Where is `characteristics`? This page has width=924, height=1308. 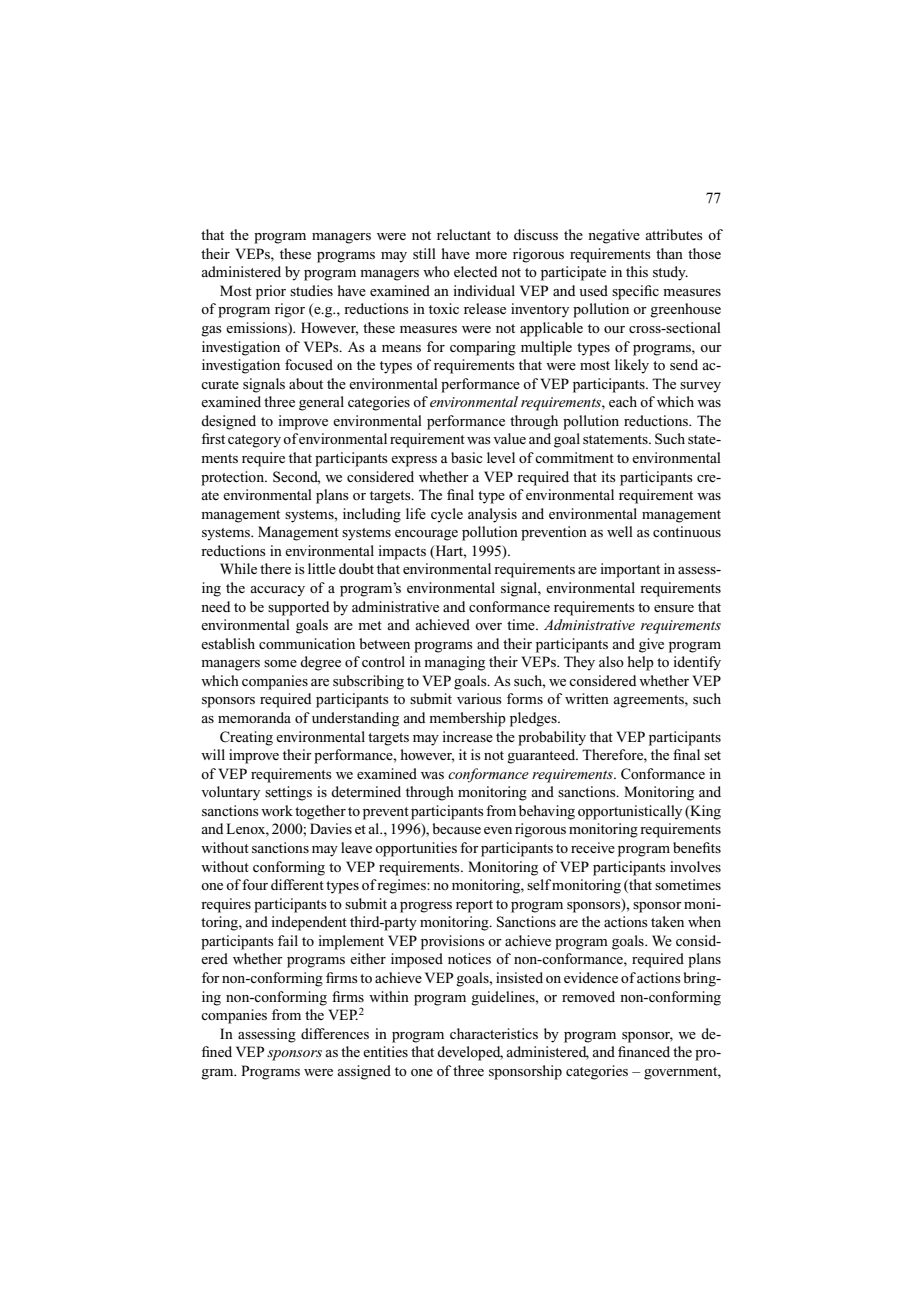
characteristics is located at coordinates (494, 1033).
